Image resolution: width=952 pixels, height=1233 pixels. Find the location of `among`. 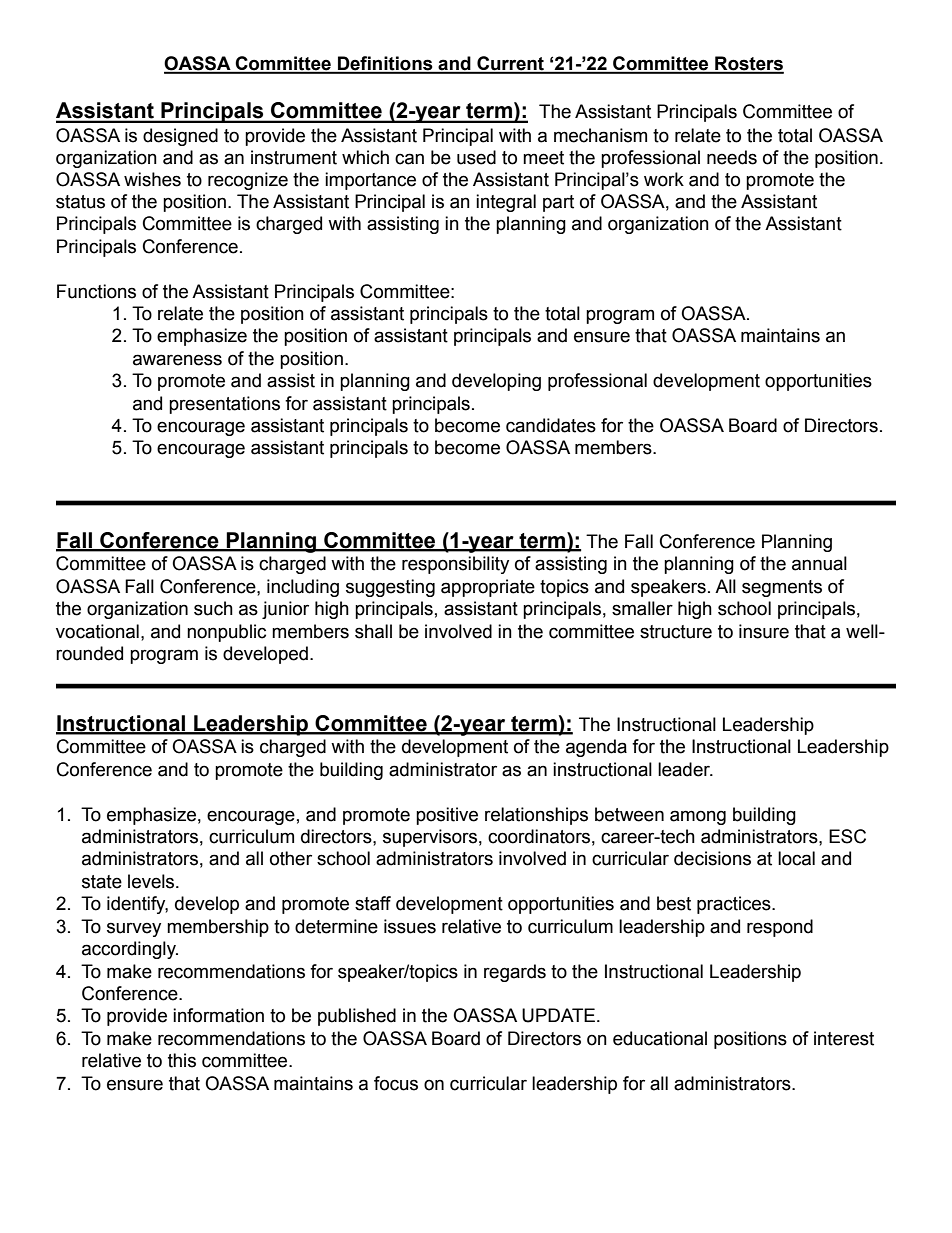

among is located at coordinates (698, 817).
